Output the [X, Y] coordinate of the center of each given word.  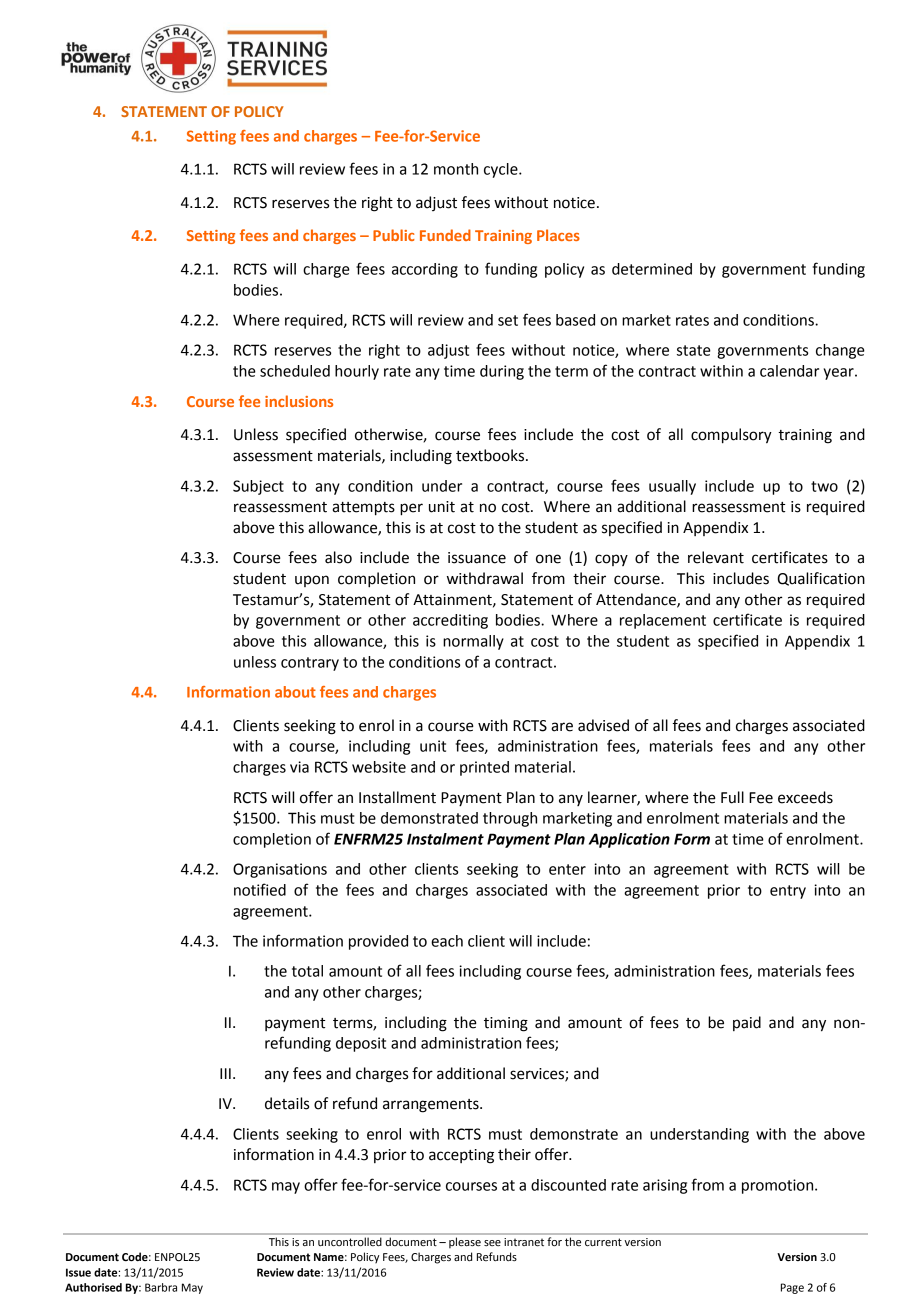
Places [558, 235]
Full [732, 797]
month [456, 169]
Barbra [161, 1287]
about [295, 692]
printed [484, 768]
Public [394, 235]
